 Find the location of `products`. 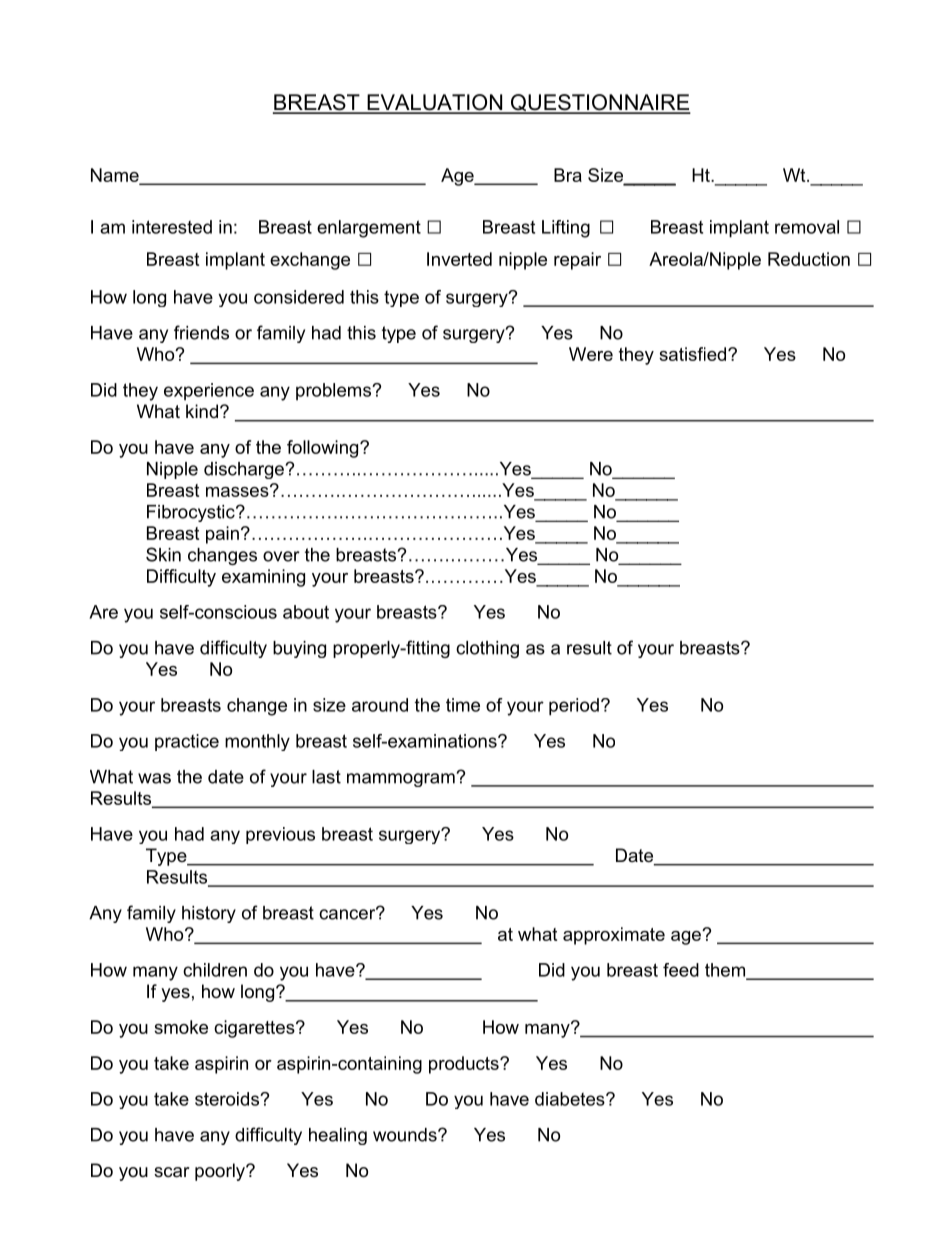

products is located at coordinates (465, 1065).
